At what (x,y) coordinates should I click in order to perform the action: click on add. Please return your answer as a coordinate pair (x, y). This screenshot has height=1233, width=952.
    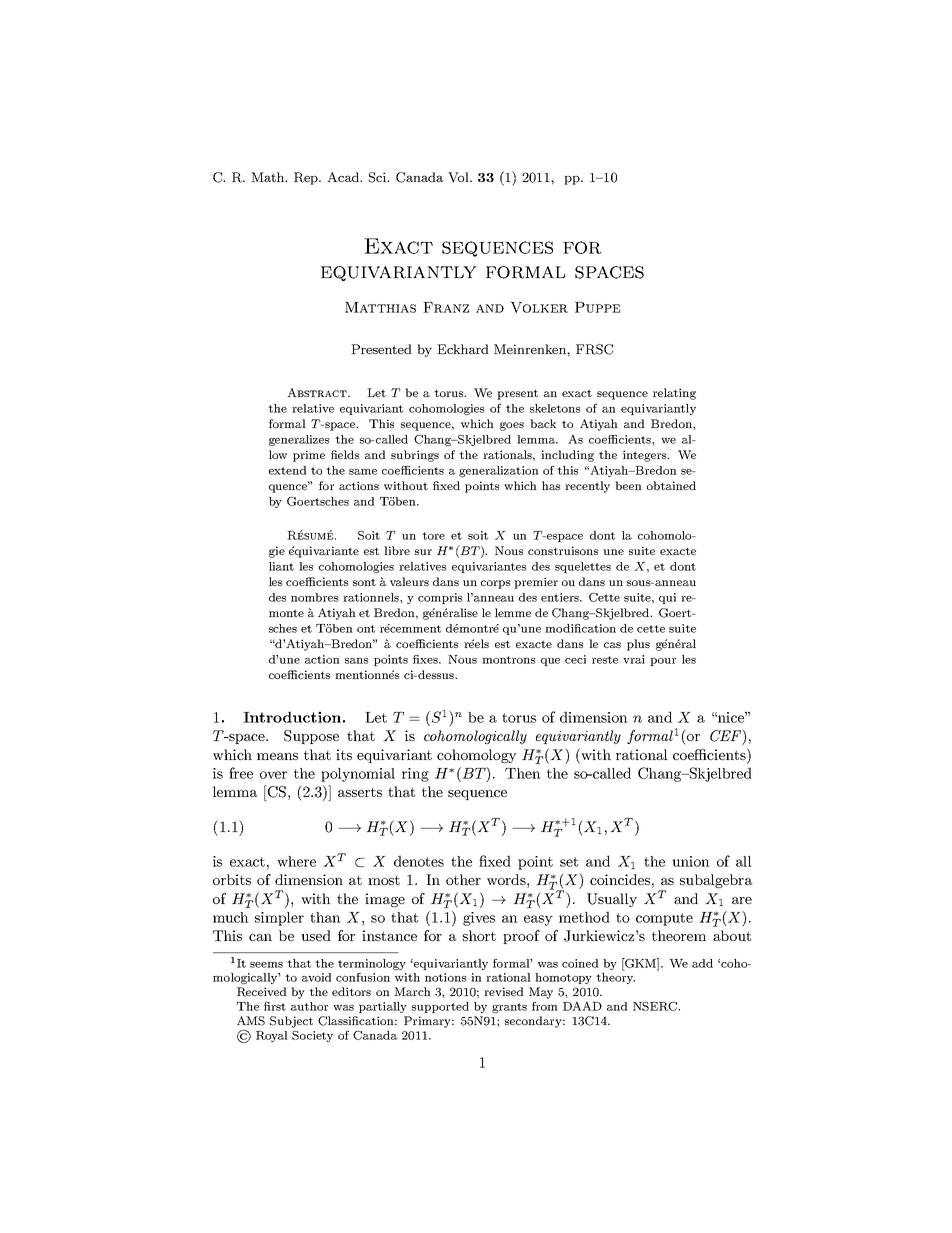
    Looking at the image, I should click on (702, 963).
